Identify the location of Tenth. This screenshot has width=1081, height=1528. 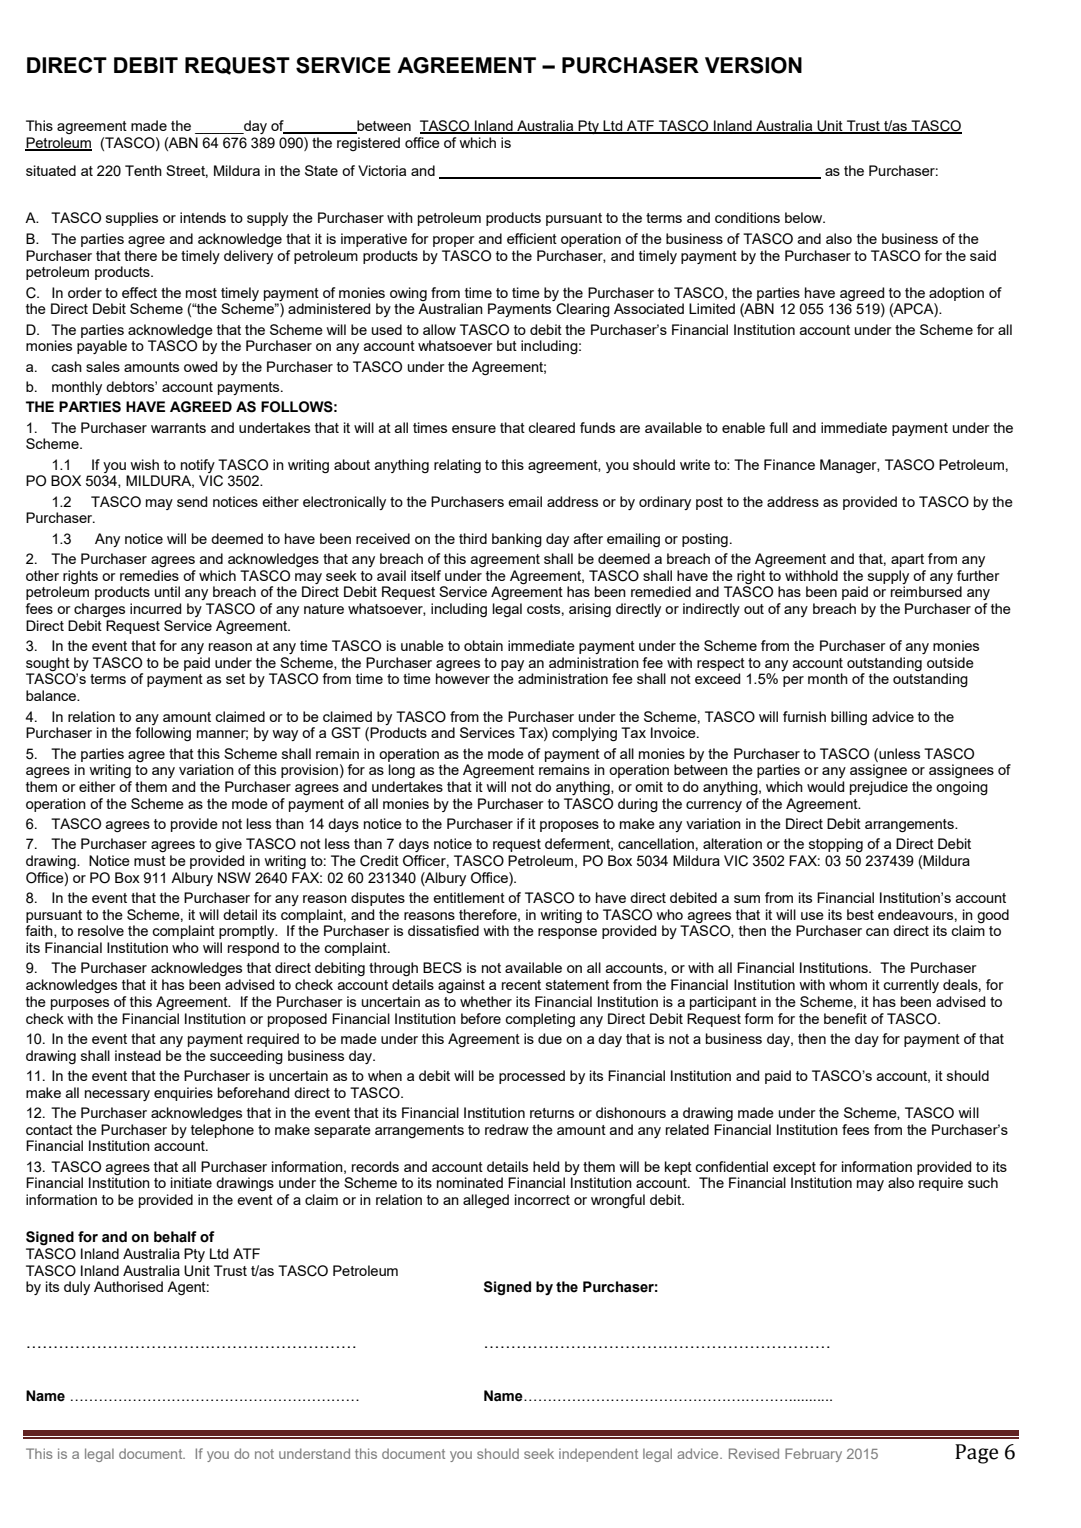
(143, 170).
